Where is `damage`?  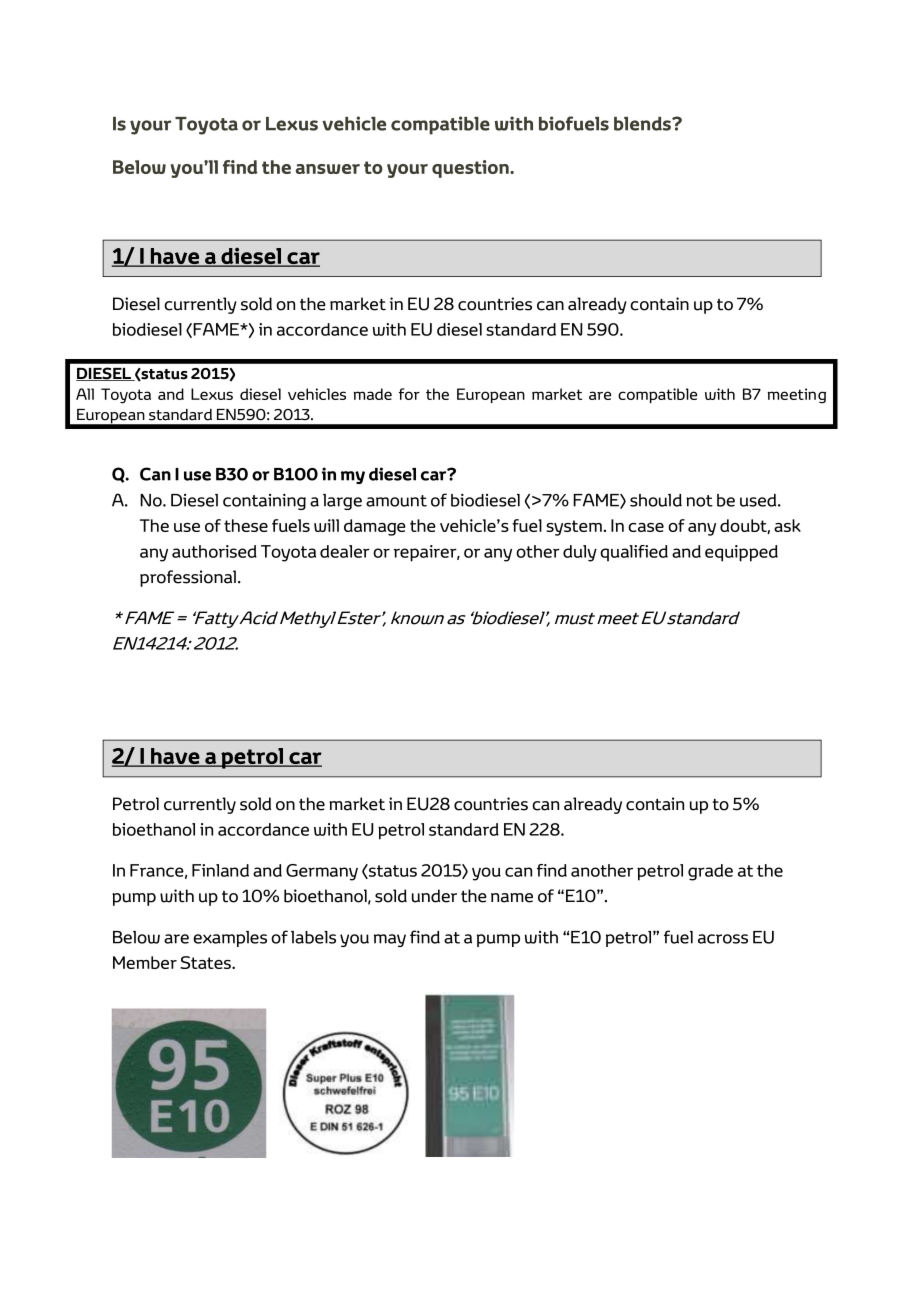
damage is located at coordinates (375, 527).
